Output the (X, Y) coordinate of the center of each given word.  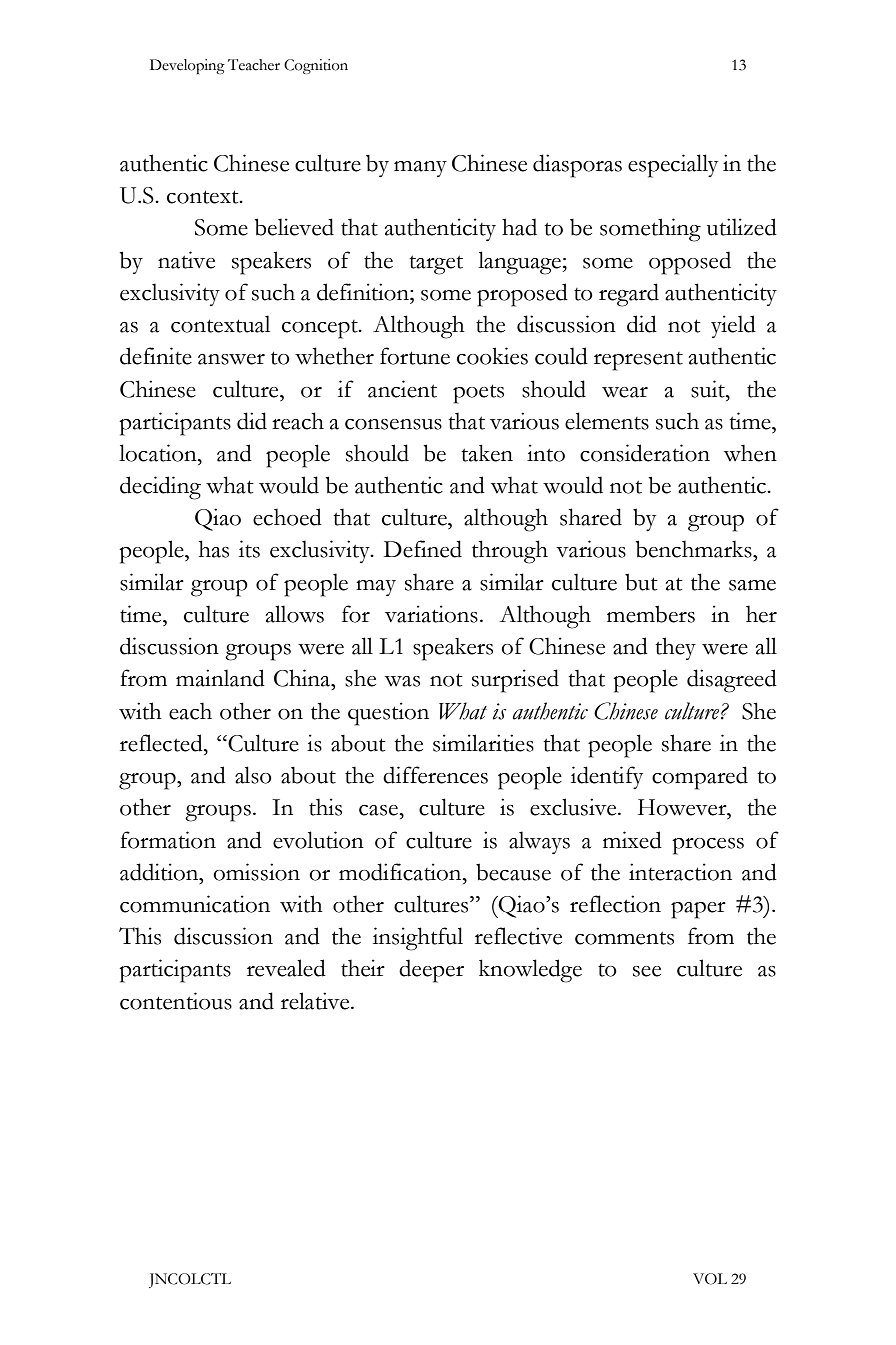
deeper (431, 971)
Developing (187, 66)
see (647, 971)
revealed (286, 968)
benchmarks (695, 549)
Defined (423, 549)
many (420, 169)
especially (673, 166)
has (214, 549)
